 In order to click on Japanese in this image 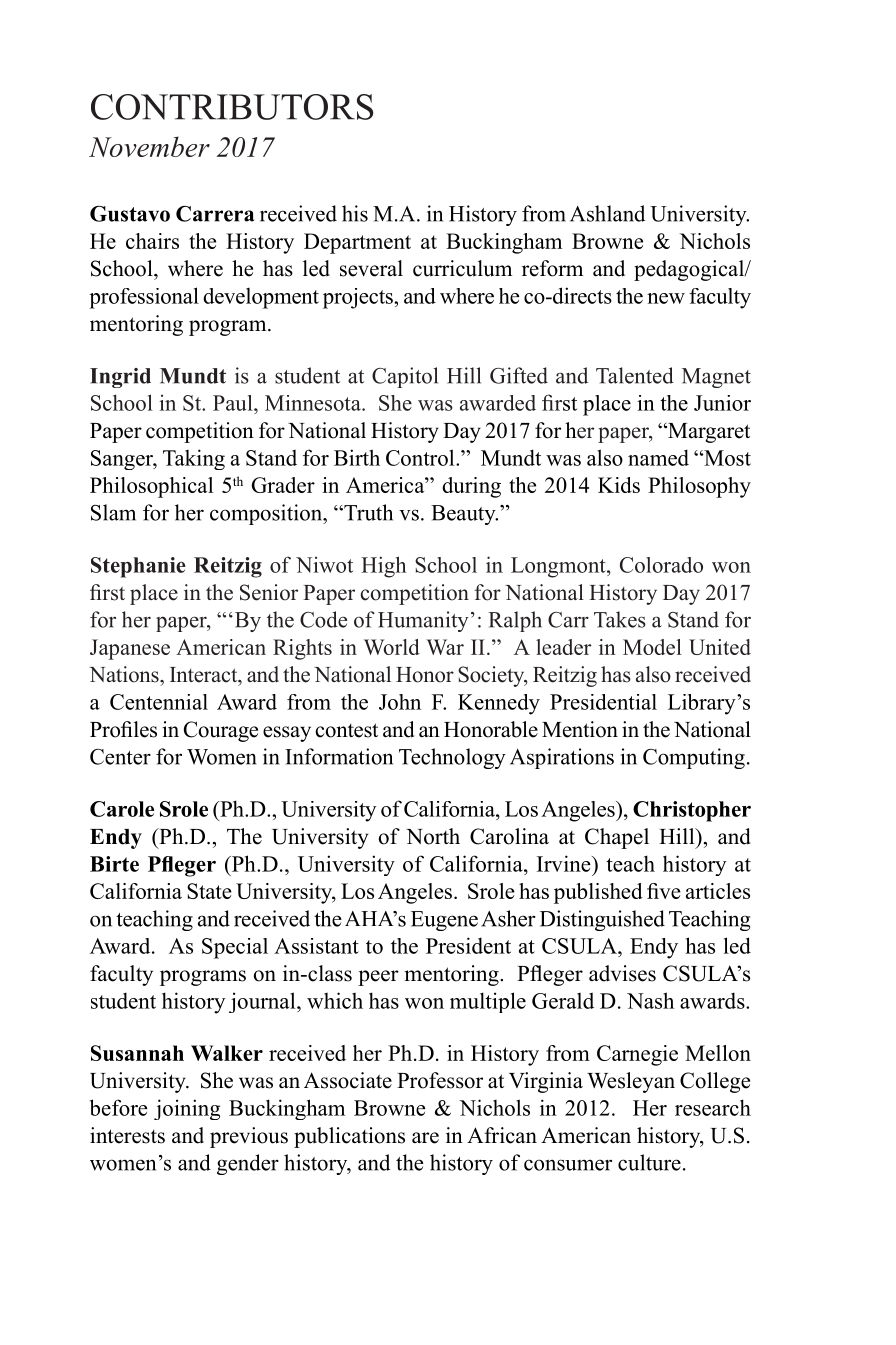, I will do `click(130, 649)`.
